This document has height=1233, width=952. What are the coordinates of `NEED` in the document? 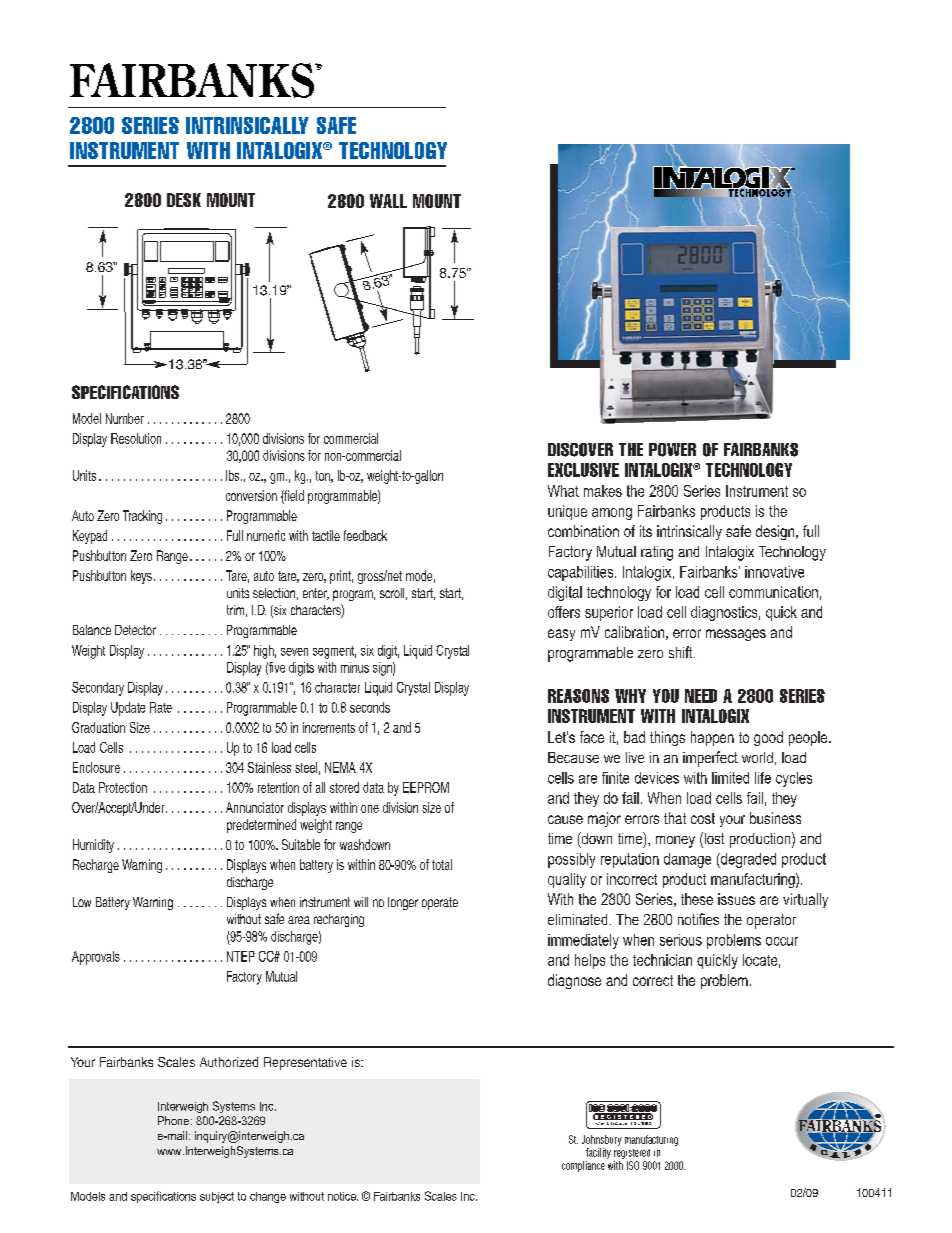 It's located at (701, 696).
